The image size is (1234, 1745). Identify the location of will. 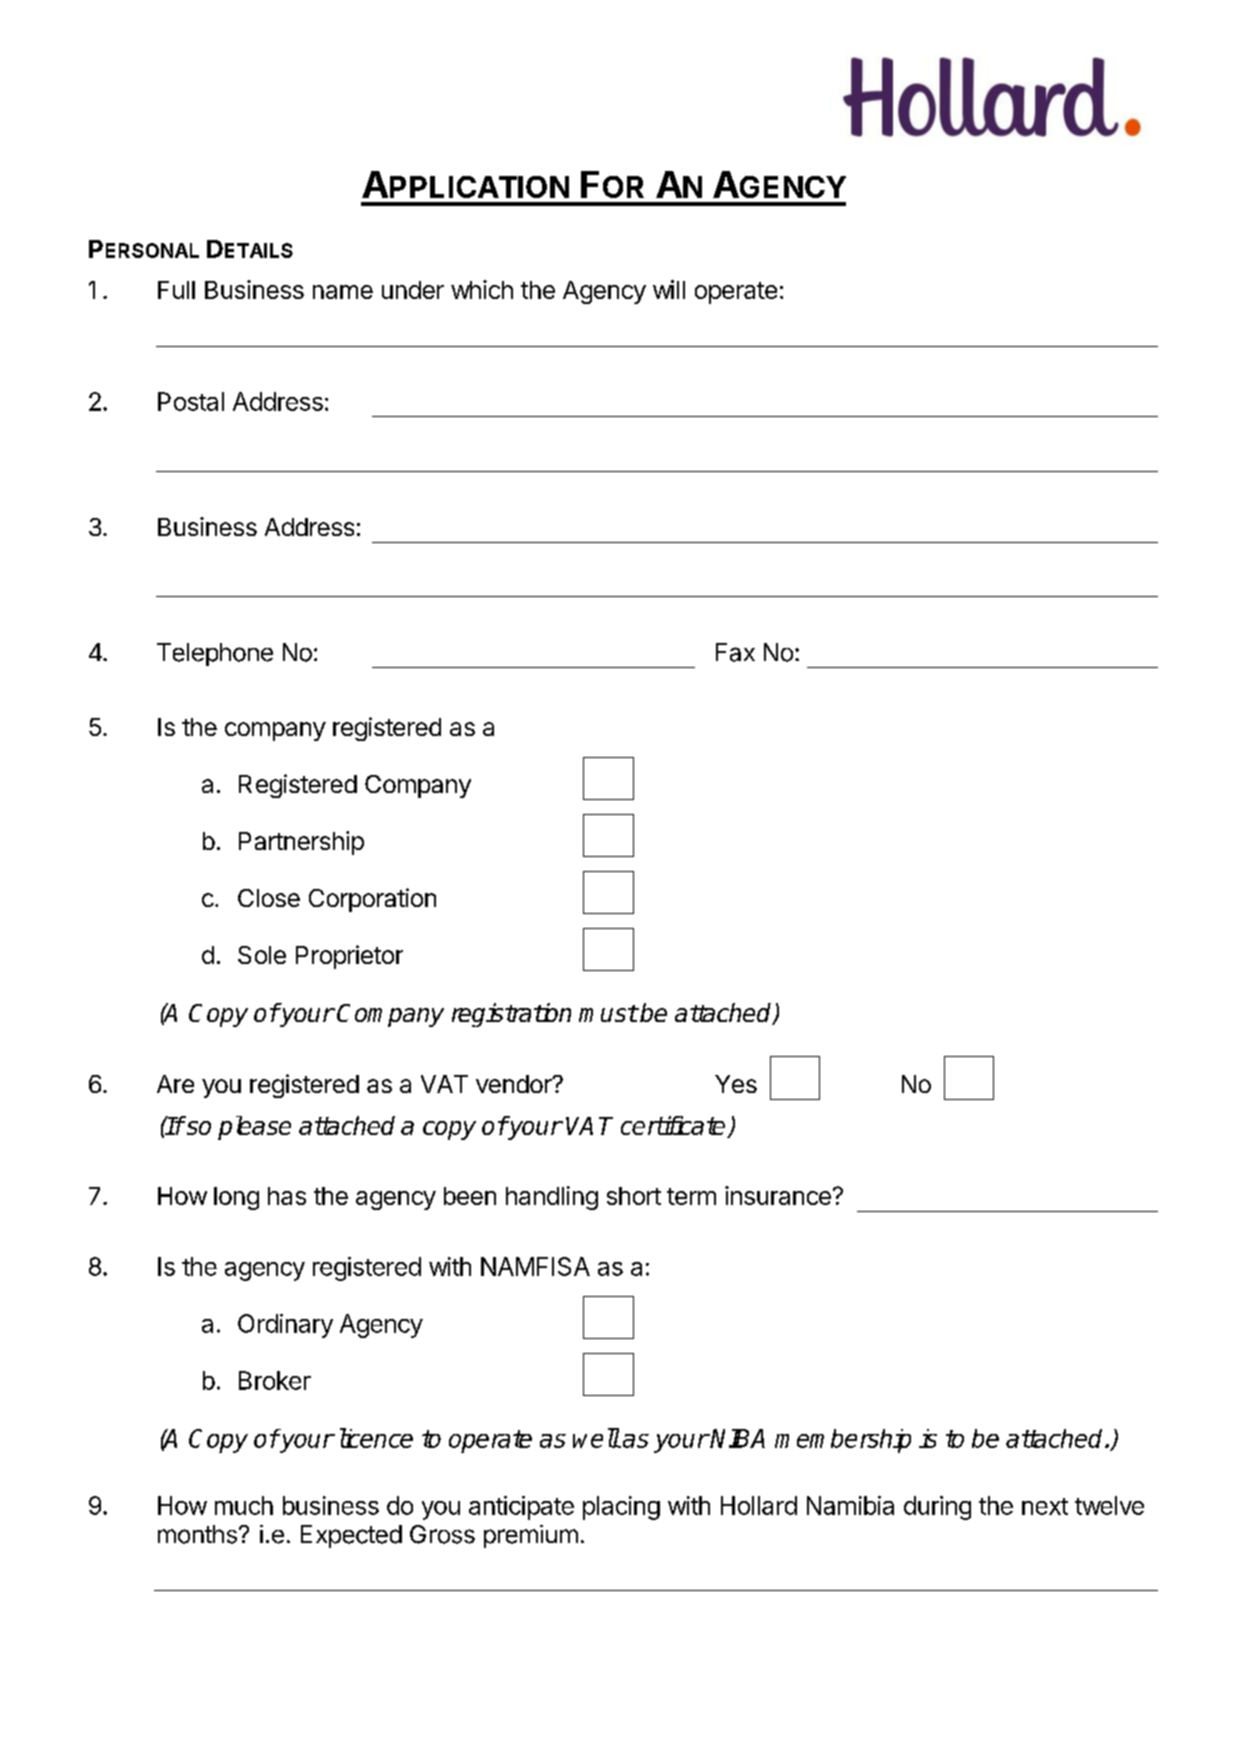
(669, 289).
